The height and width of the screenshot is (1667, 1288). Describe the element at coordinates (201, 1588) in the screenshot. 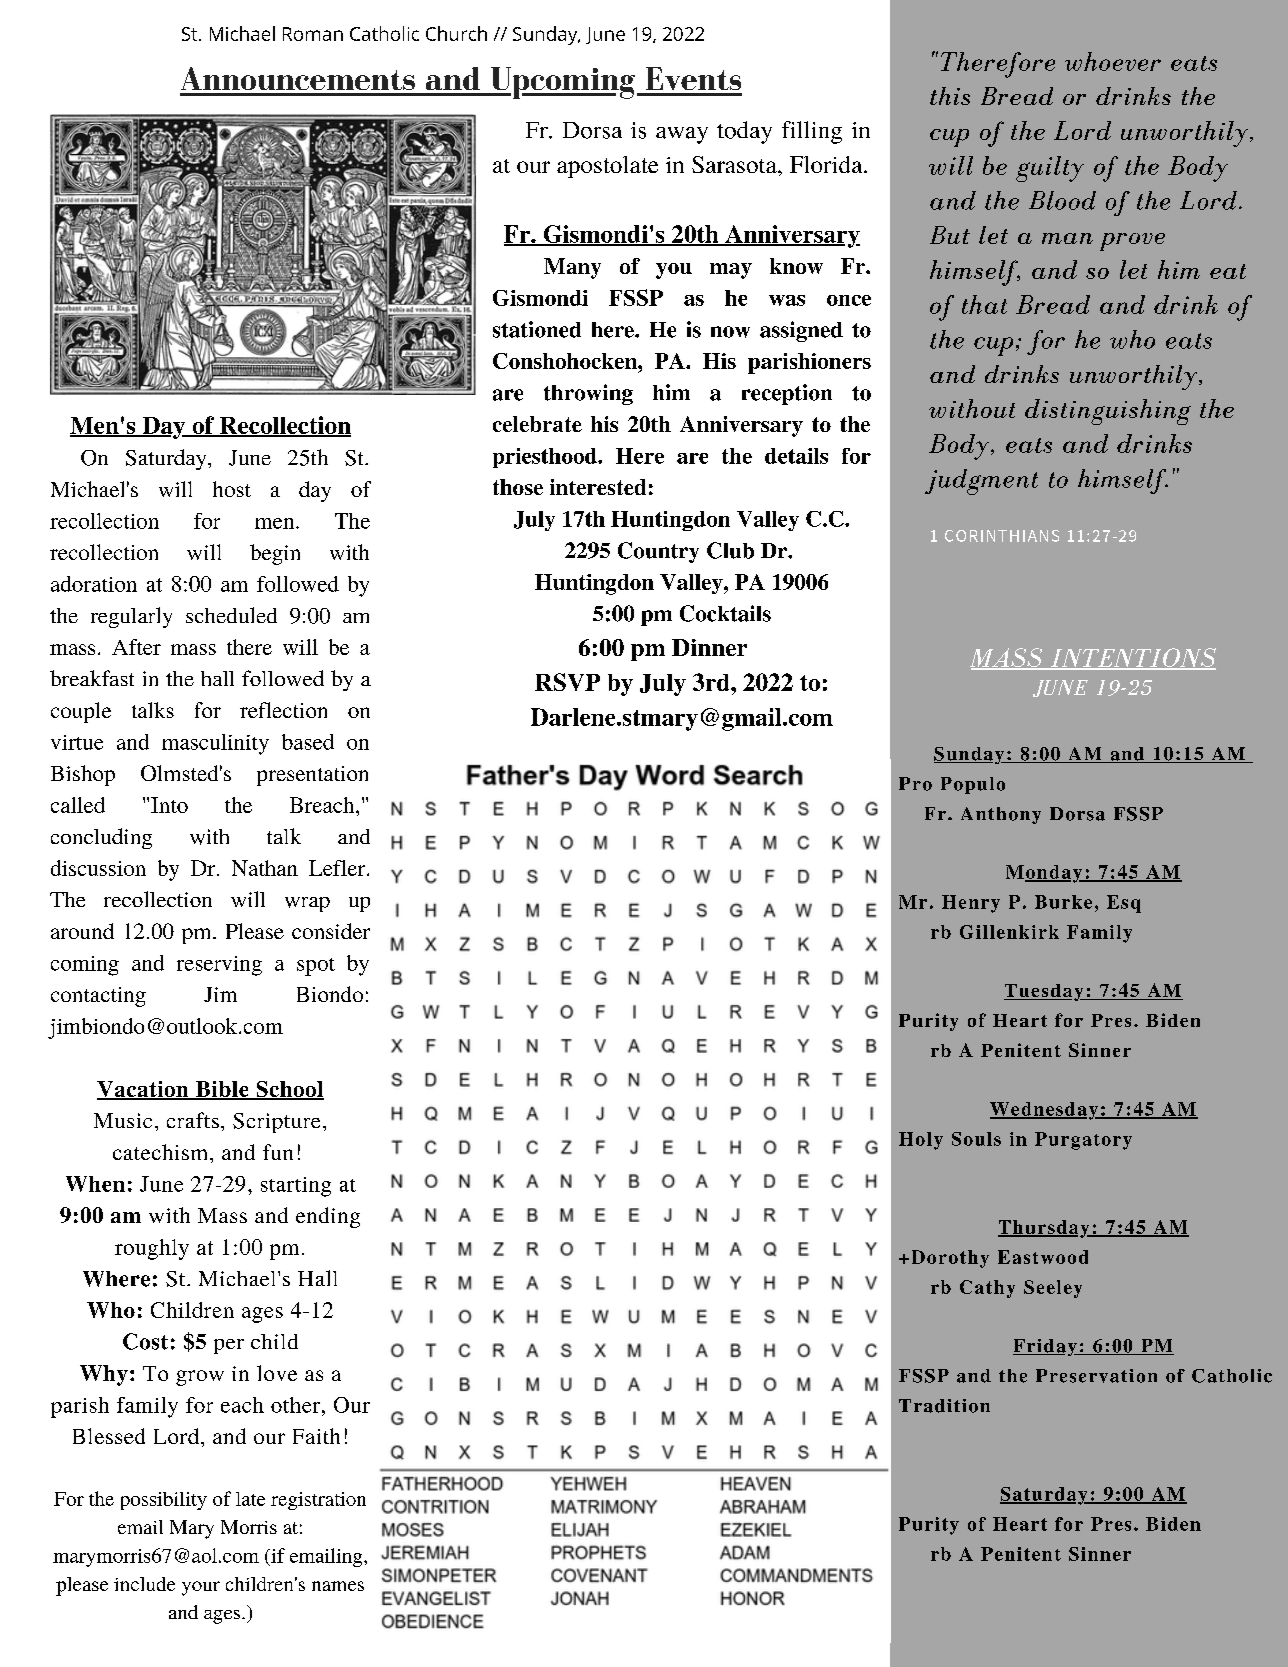

I see `your` at that location.
